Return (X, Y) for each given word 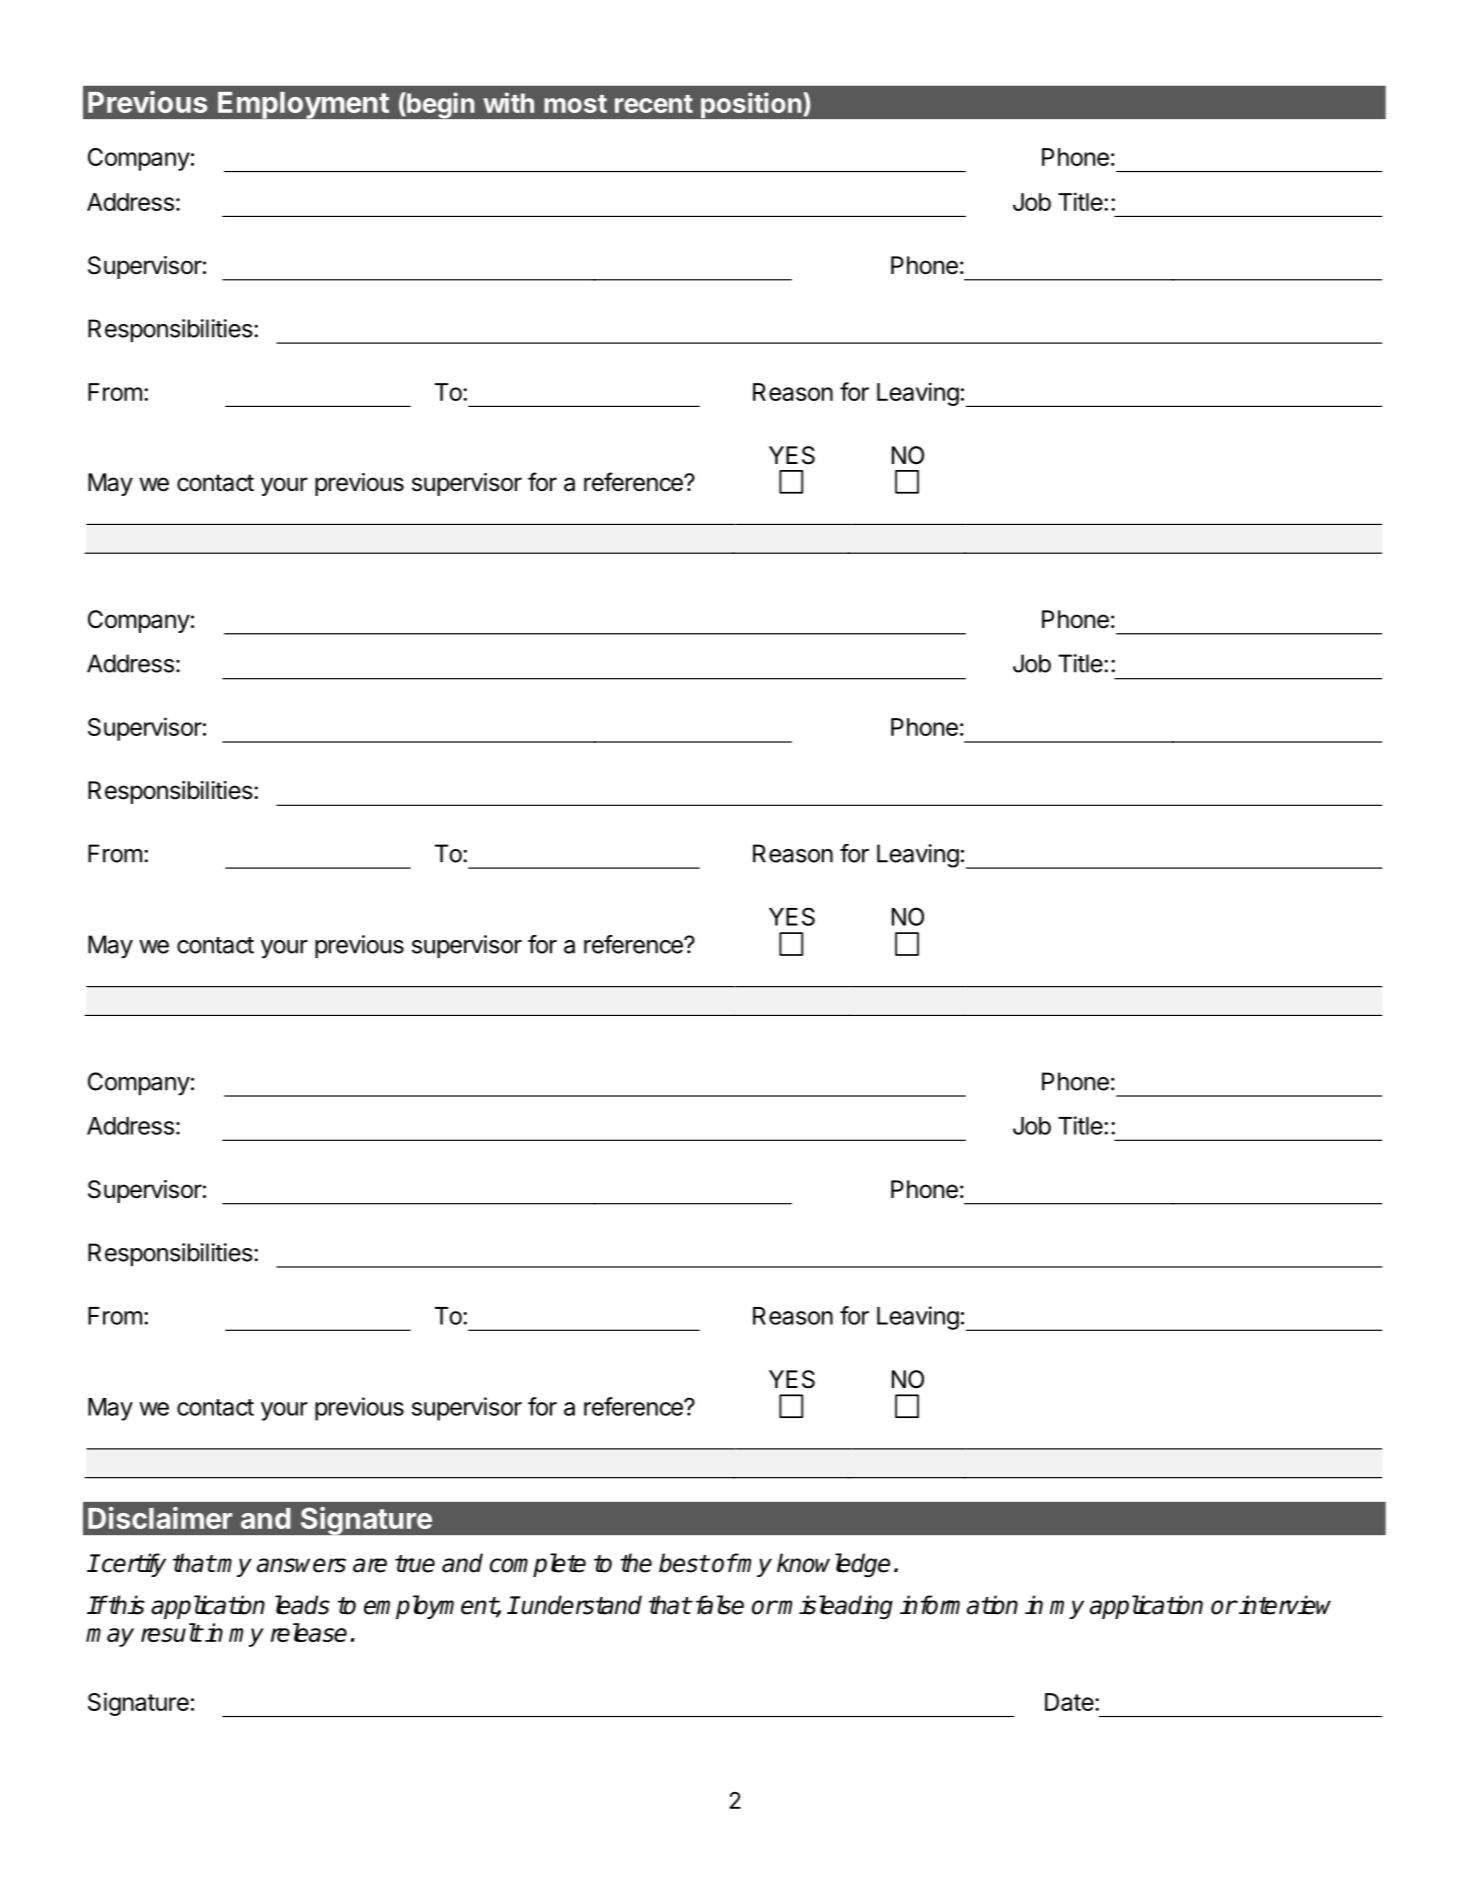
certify (133, 1565)
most (575, 104)
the (636, 1563)
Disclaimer (160, 1518)
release (309, 1632)
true (415, 1564)
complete (538, 1565)
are (370, 1565)
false (720, 1605)
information (959, 1605)
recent (654, 104)
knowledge (833, 1565)
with (508, 102)
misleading (835, 1607)
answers (301, 1565)
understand (581, 1605)
